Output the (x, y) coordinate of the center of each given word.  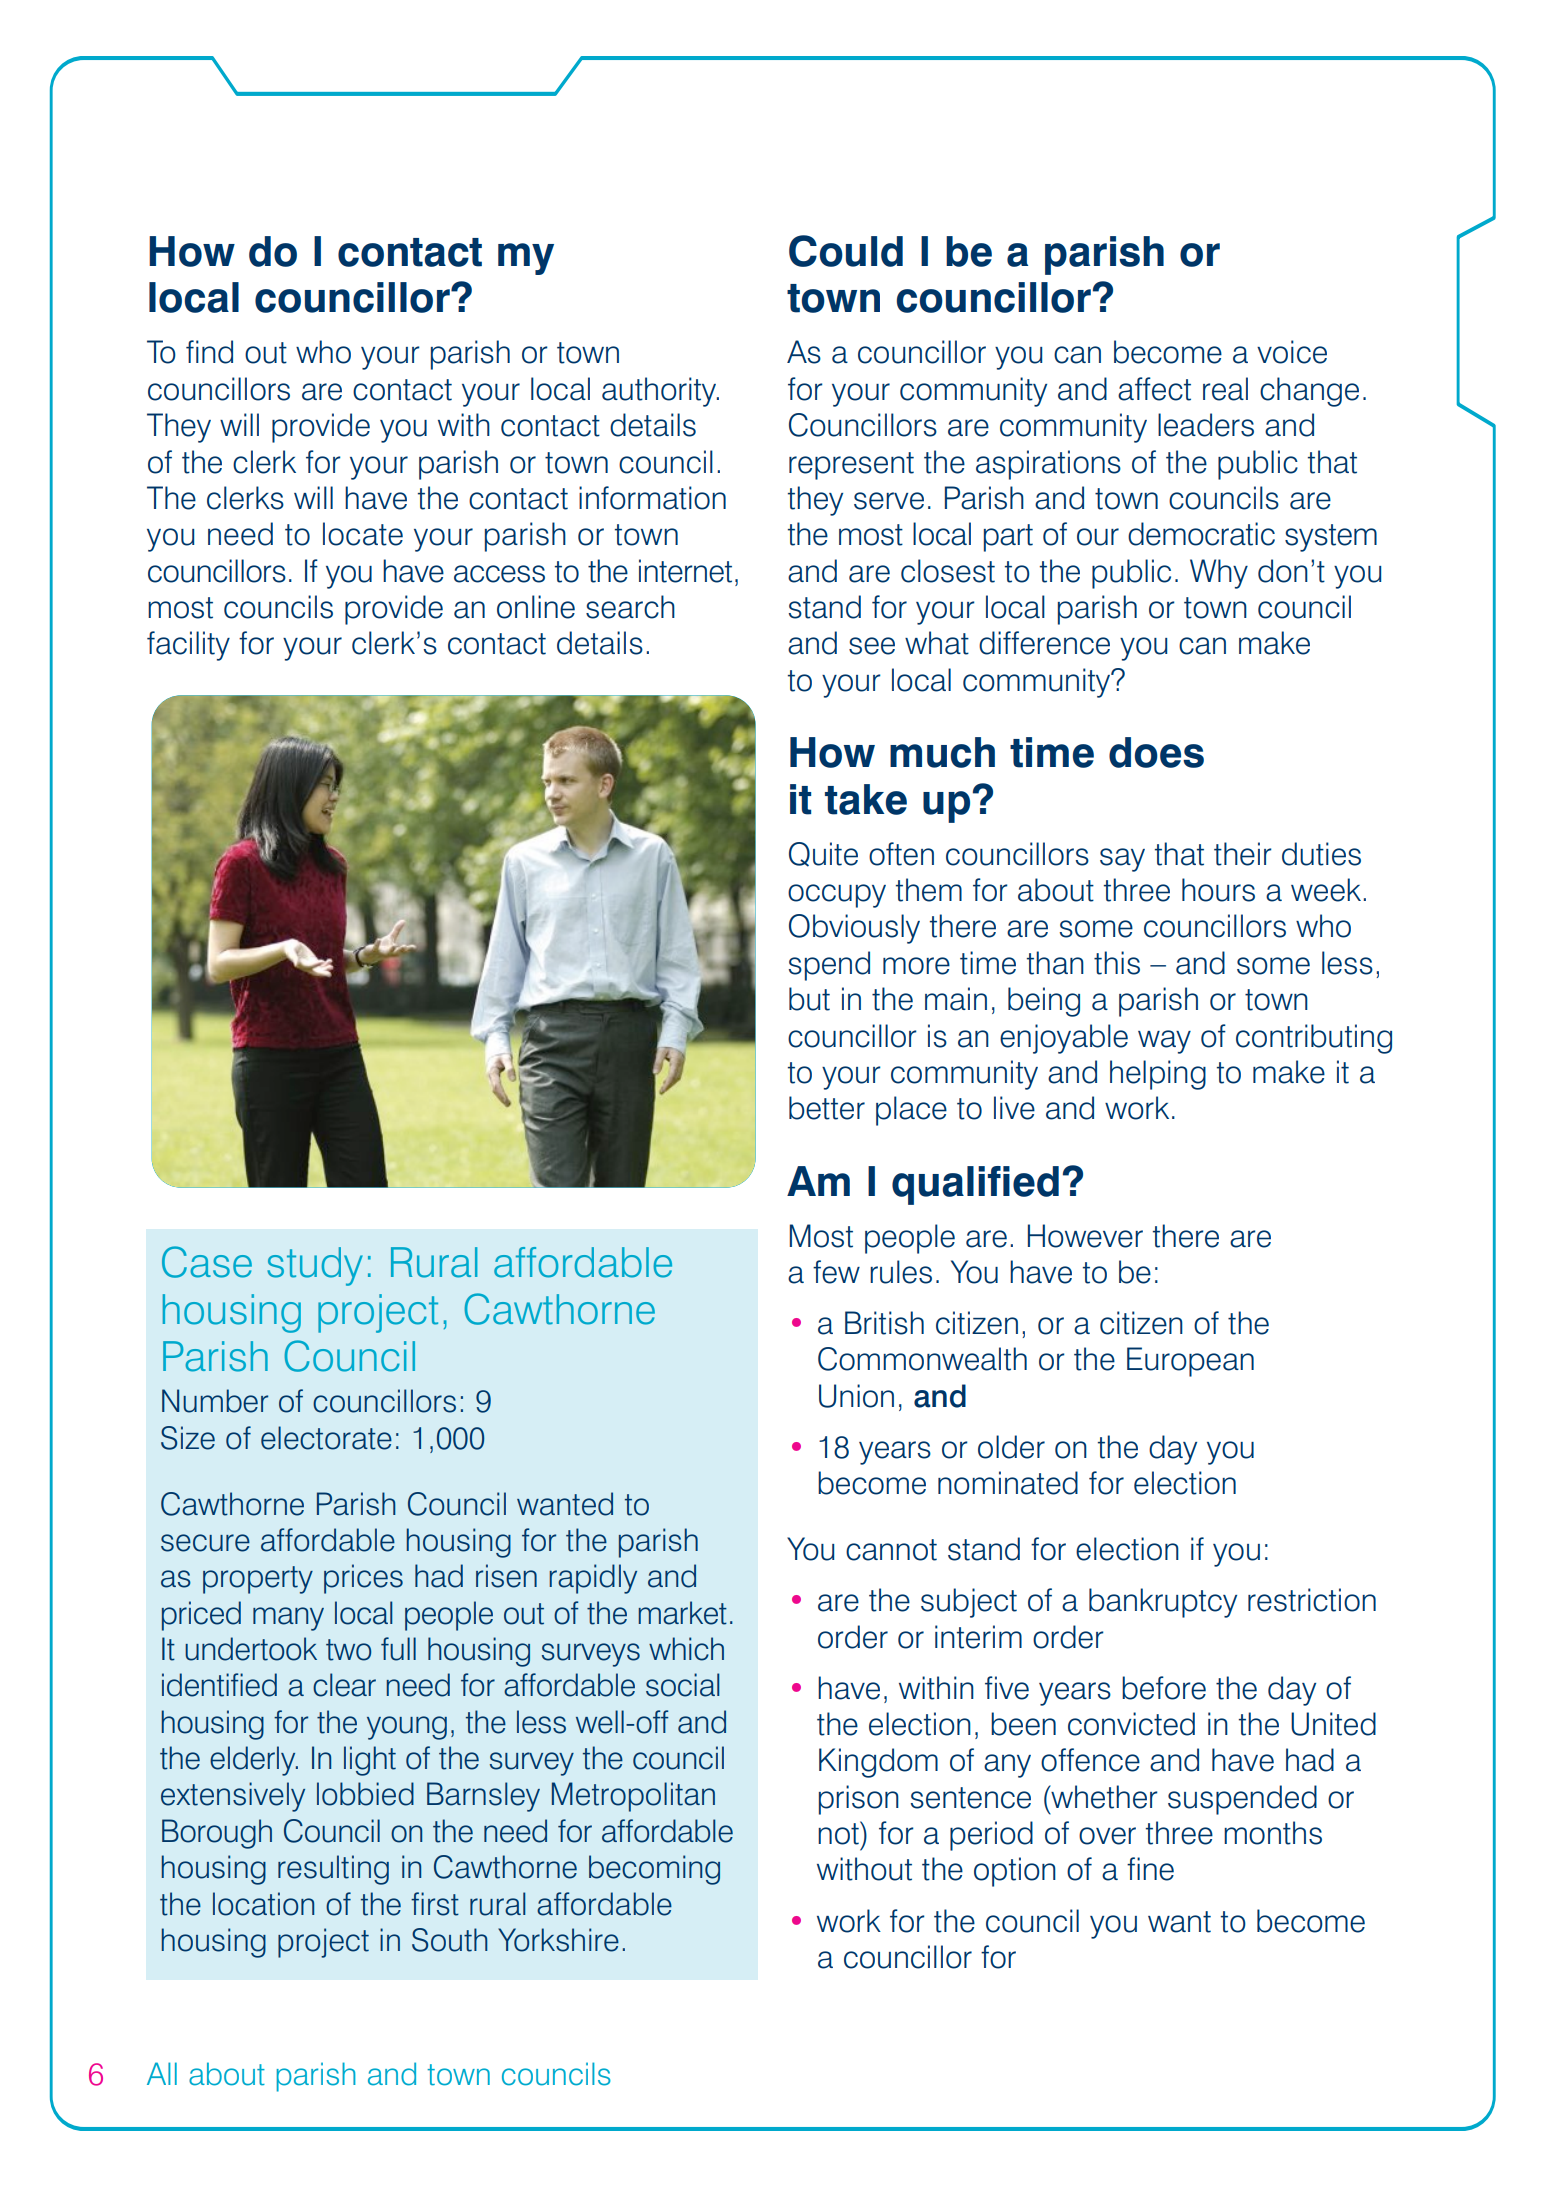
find (209, 352)
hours (1218, 890)
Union (856, 1396)
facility (188, 646)
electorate (326, 1438)
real (1225, 389)
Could (846, 251)
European (1190, 1362)
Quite (823, 854)
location (263, 1904)
